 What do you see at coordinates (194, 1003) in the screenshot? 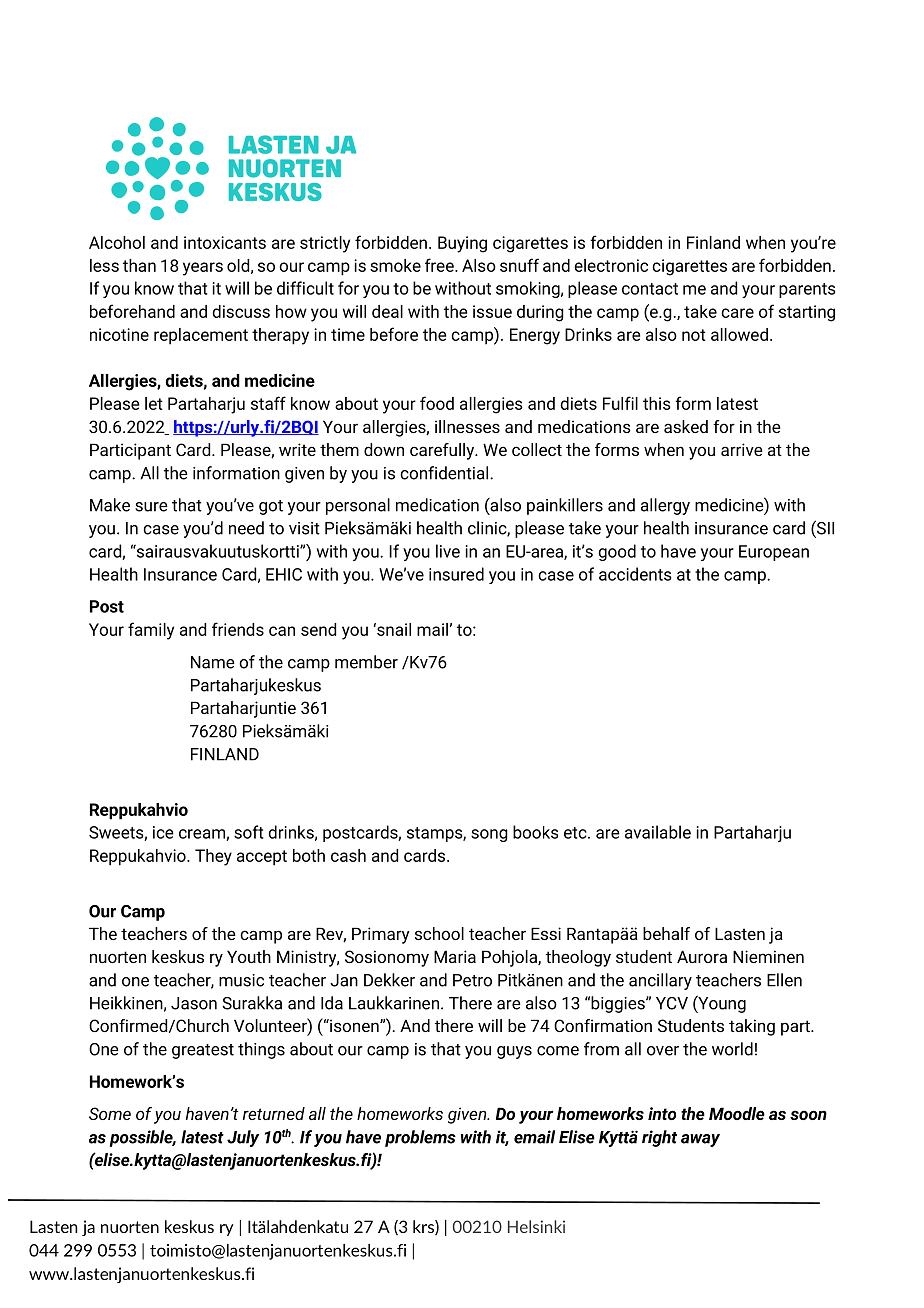
I see `Jason` at bounding box center [194, 1003].
